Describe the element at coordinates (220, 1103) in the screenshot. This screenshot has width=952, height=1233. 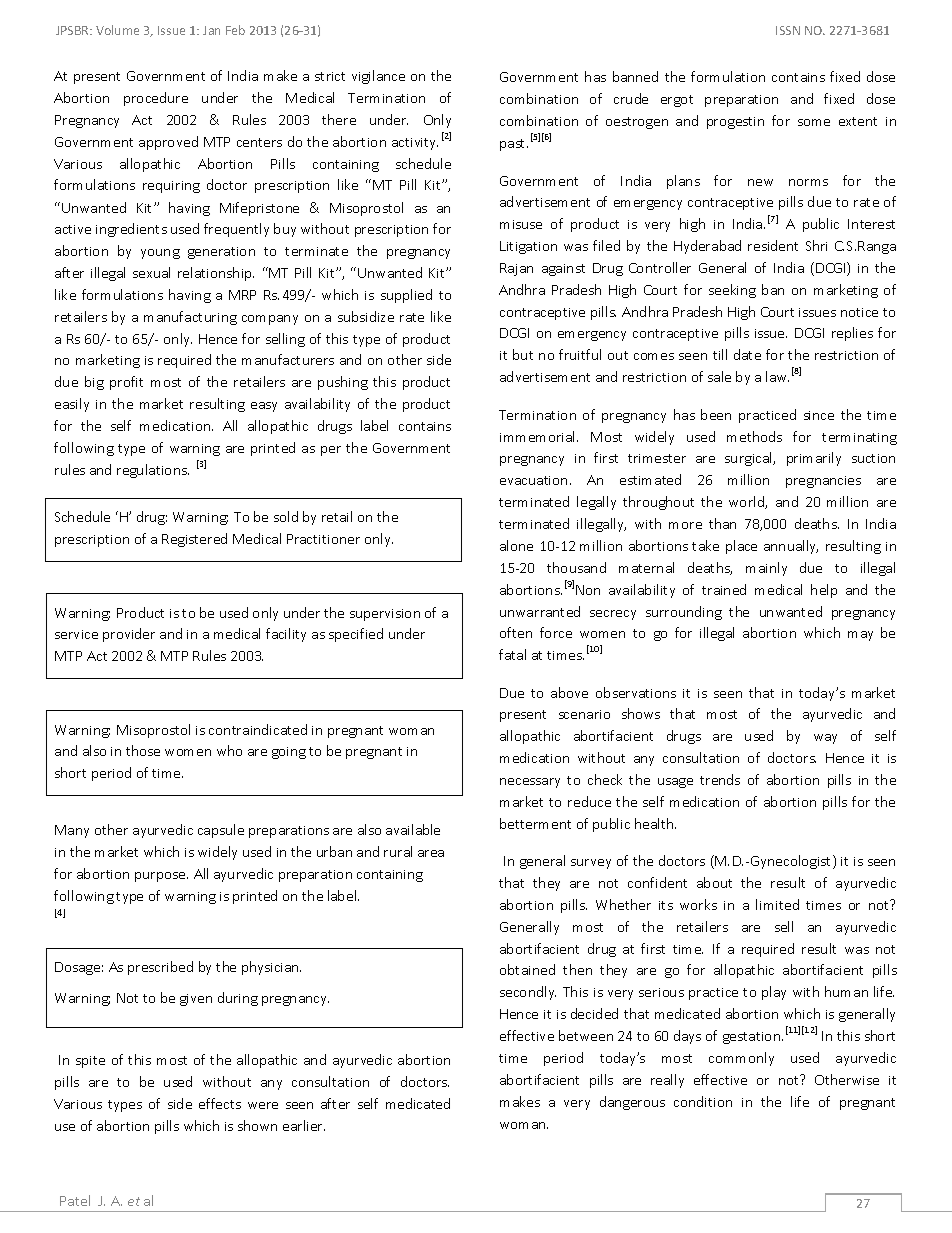
I see `effects` at that location.
